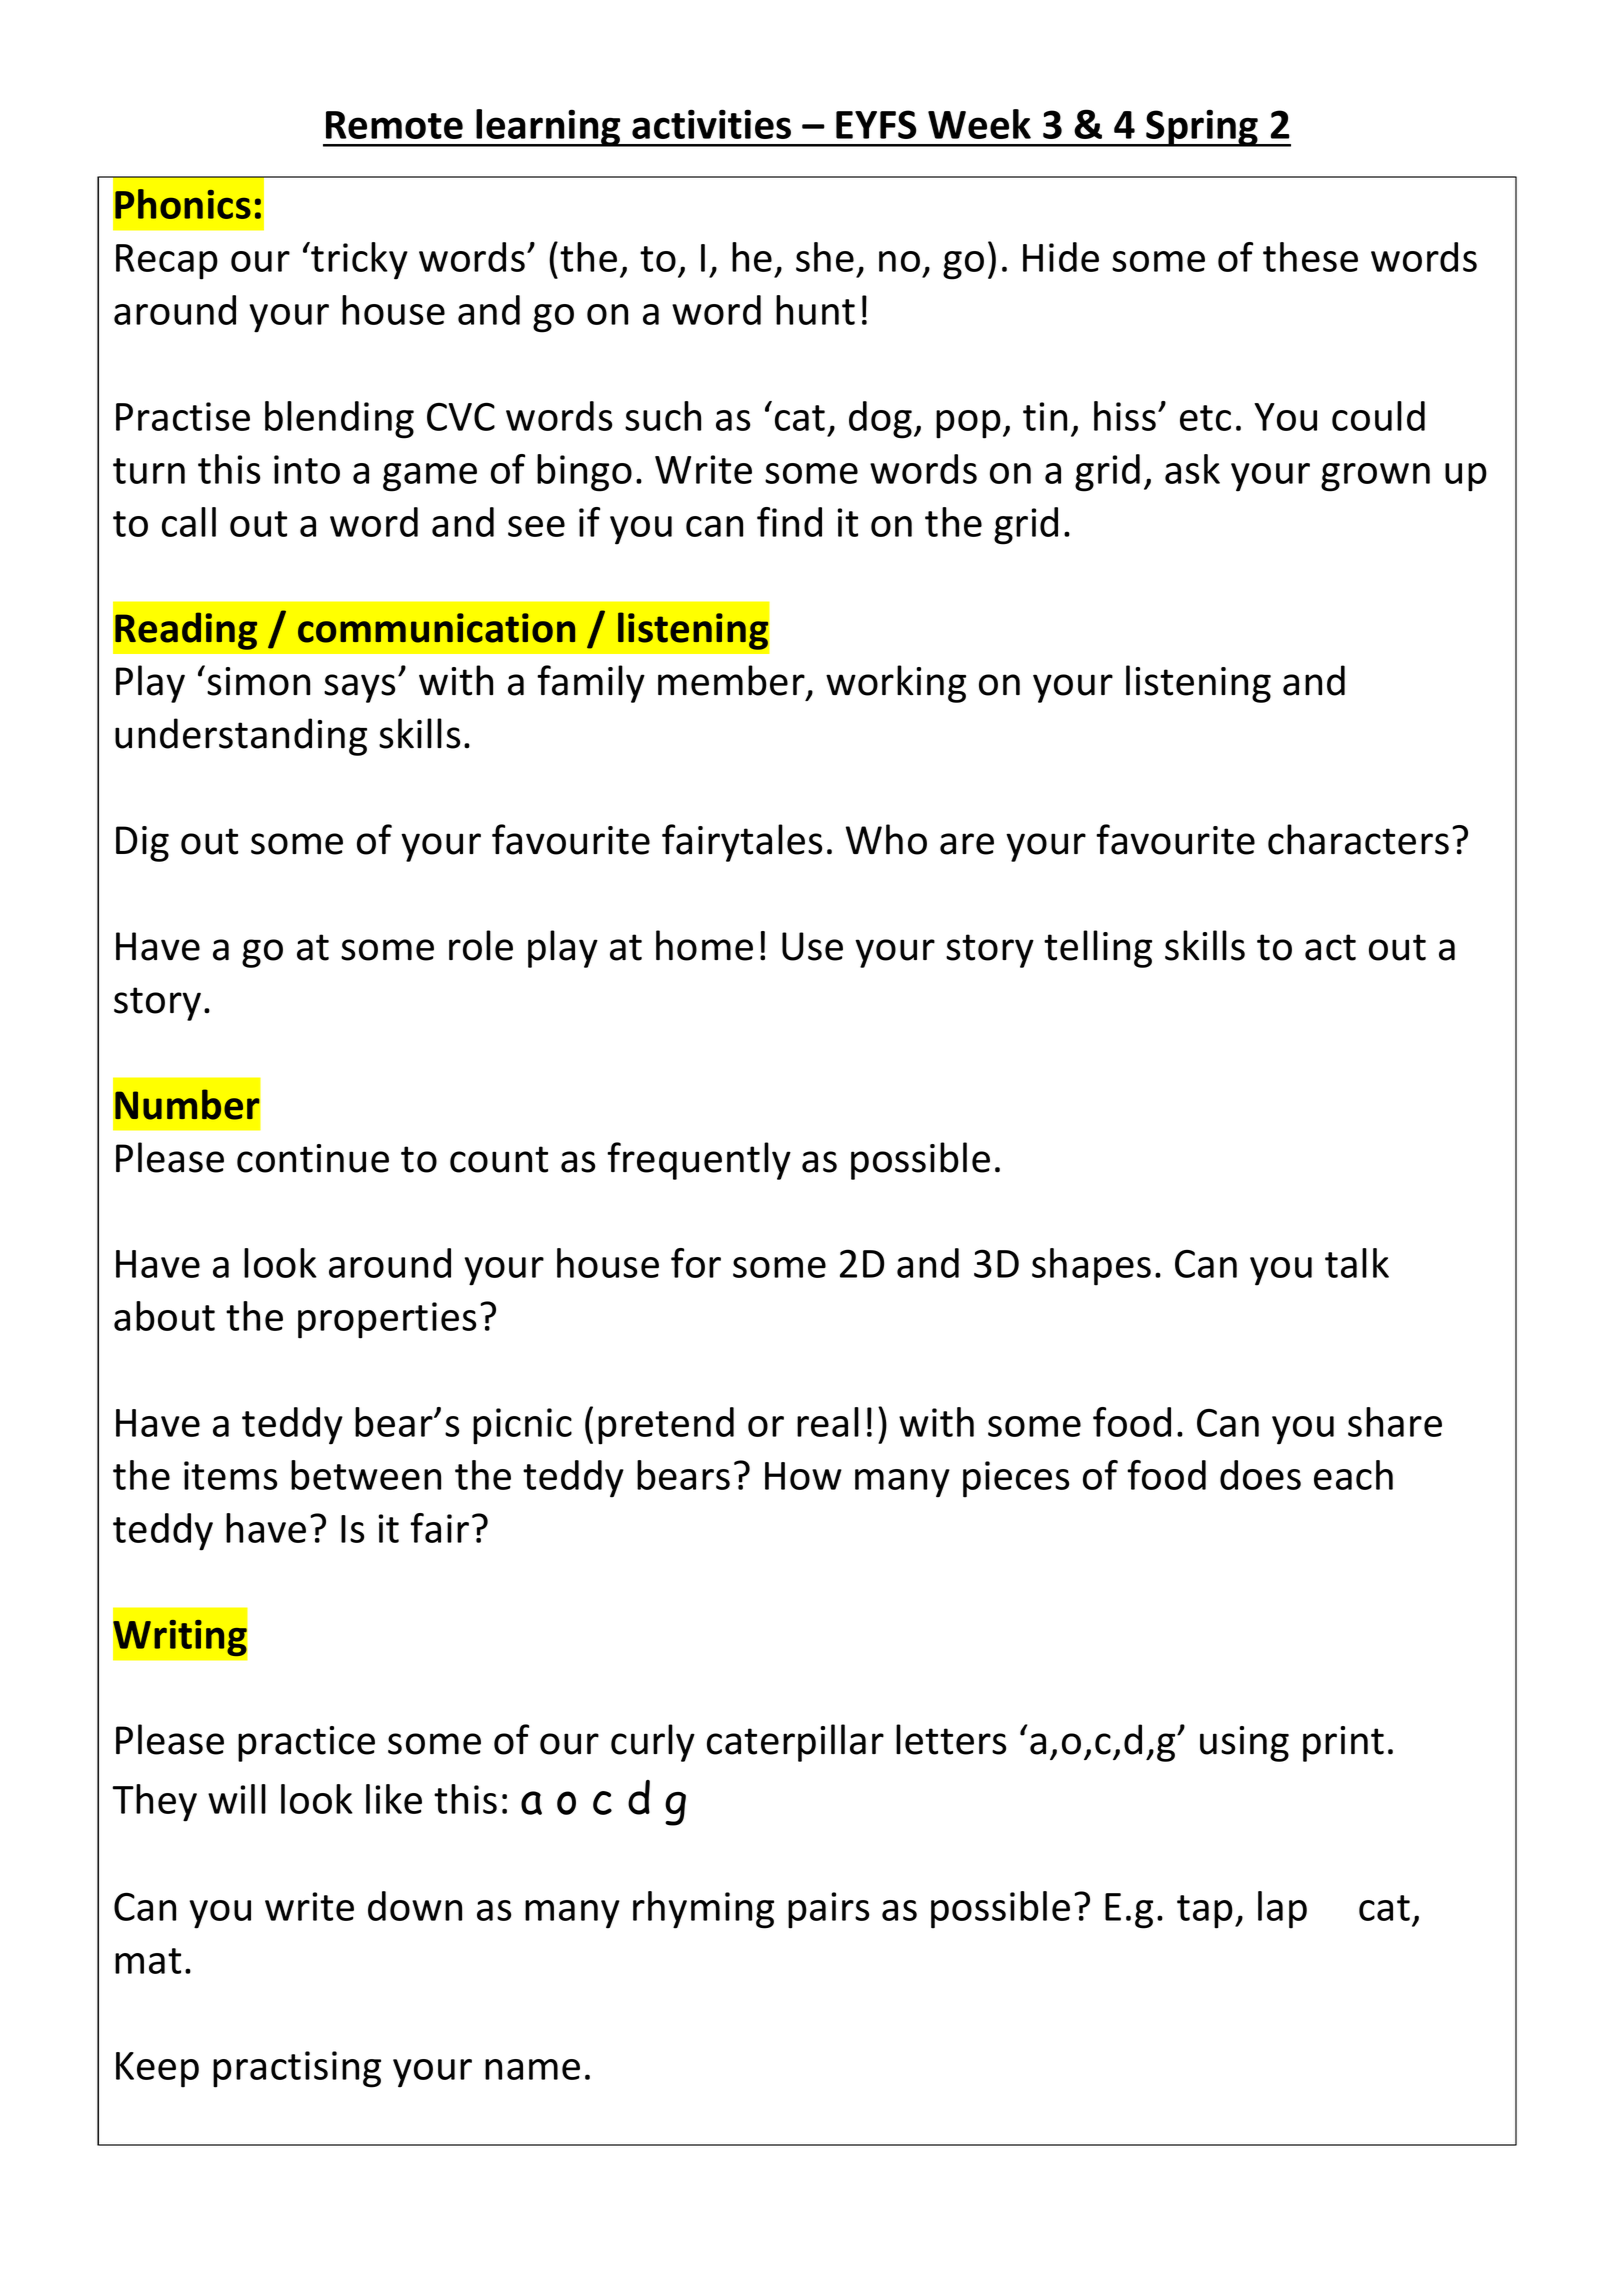 Image resolution: width=1614 pixels, height=2282 pixels. I want to click on continue, so click(313, 1158).
